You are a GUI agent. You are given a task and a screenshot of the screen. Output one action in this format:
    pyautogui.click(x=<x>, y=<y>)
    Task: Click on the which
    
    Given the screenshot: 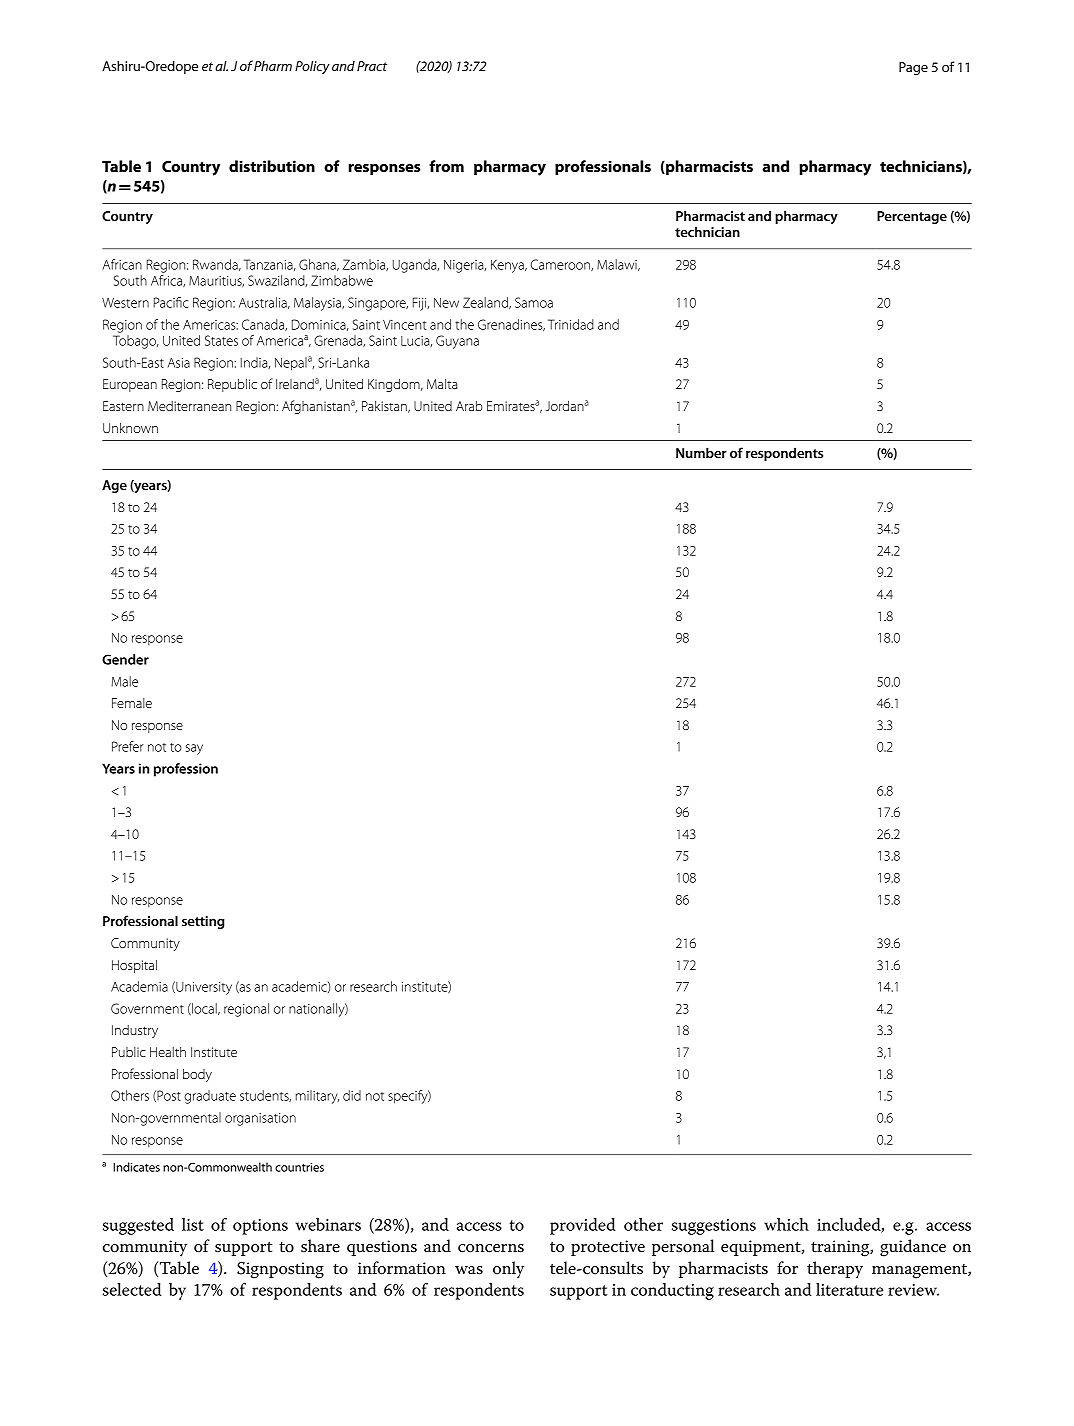 What is the action you would take?
    pyautogui.click(x=786, y=1224)
